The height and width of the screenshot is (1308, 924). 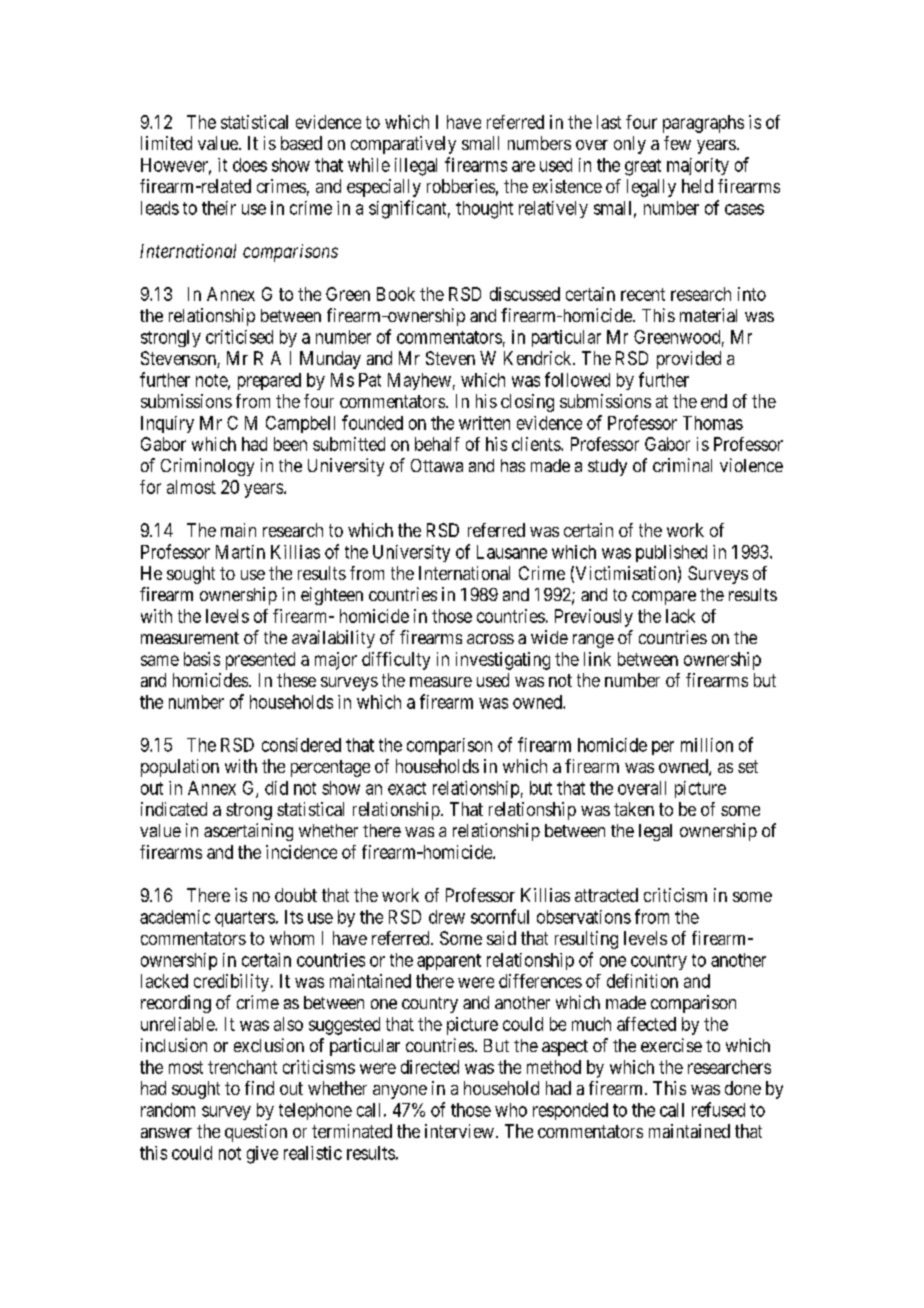 I want to click on interview, so click(x=459, y=1131).
